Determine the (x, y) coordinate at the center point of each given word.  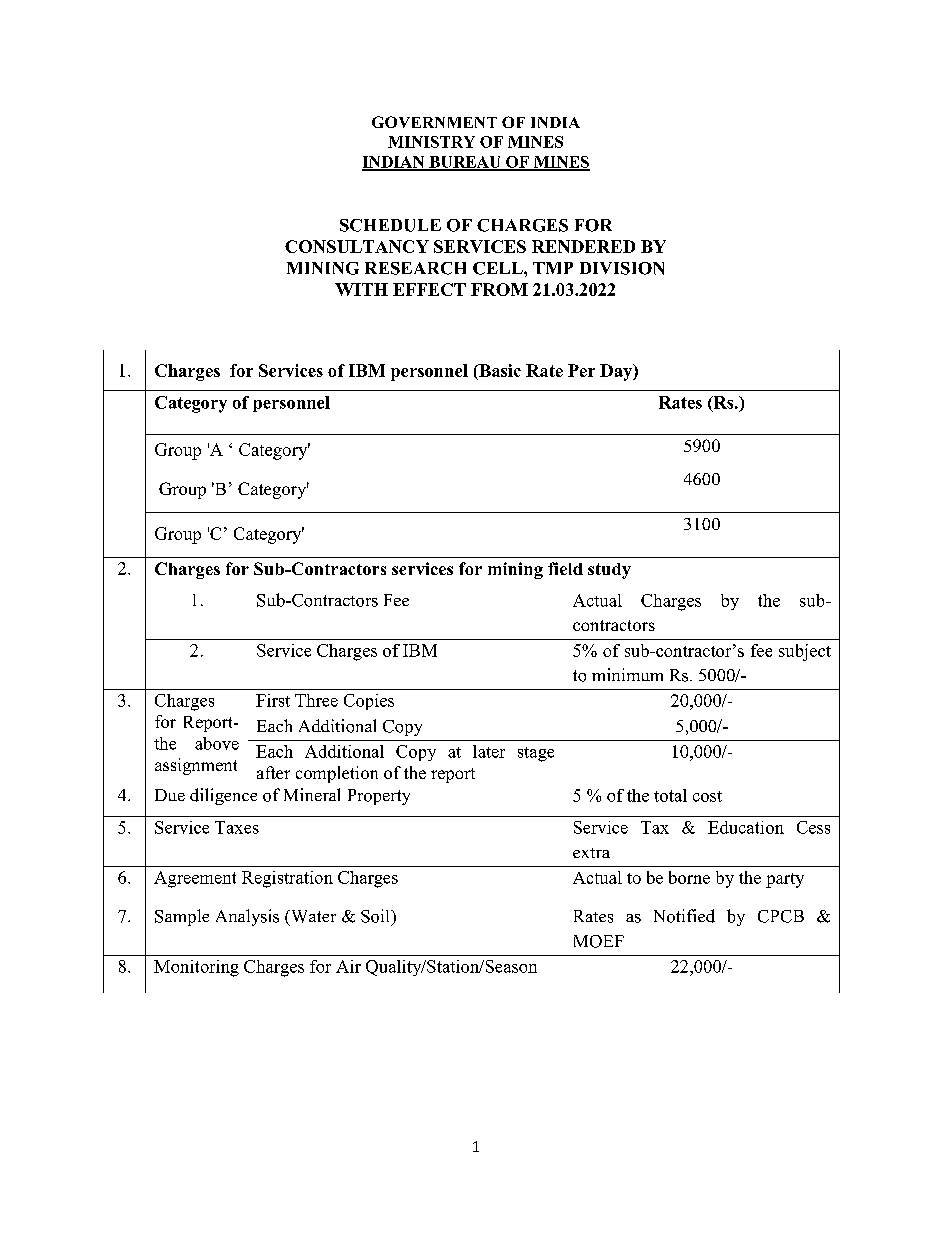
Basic (499, 372)
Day (617, 372)
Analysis (247, 917)
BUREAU (465, 163)
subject (805, 652)
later (489, 751)
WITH (361, 289)
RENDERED (583, 246)
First (273, 700)
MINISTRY (431, 142)
